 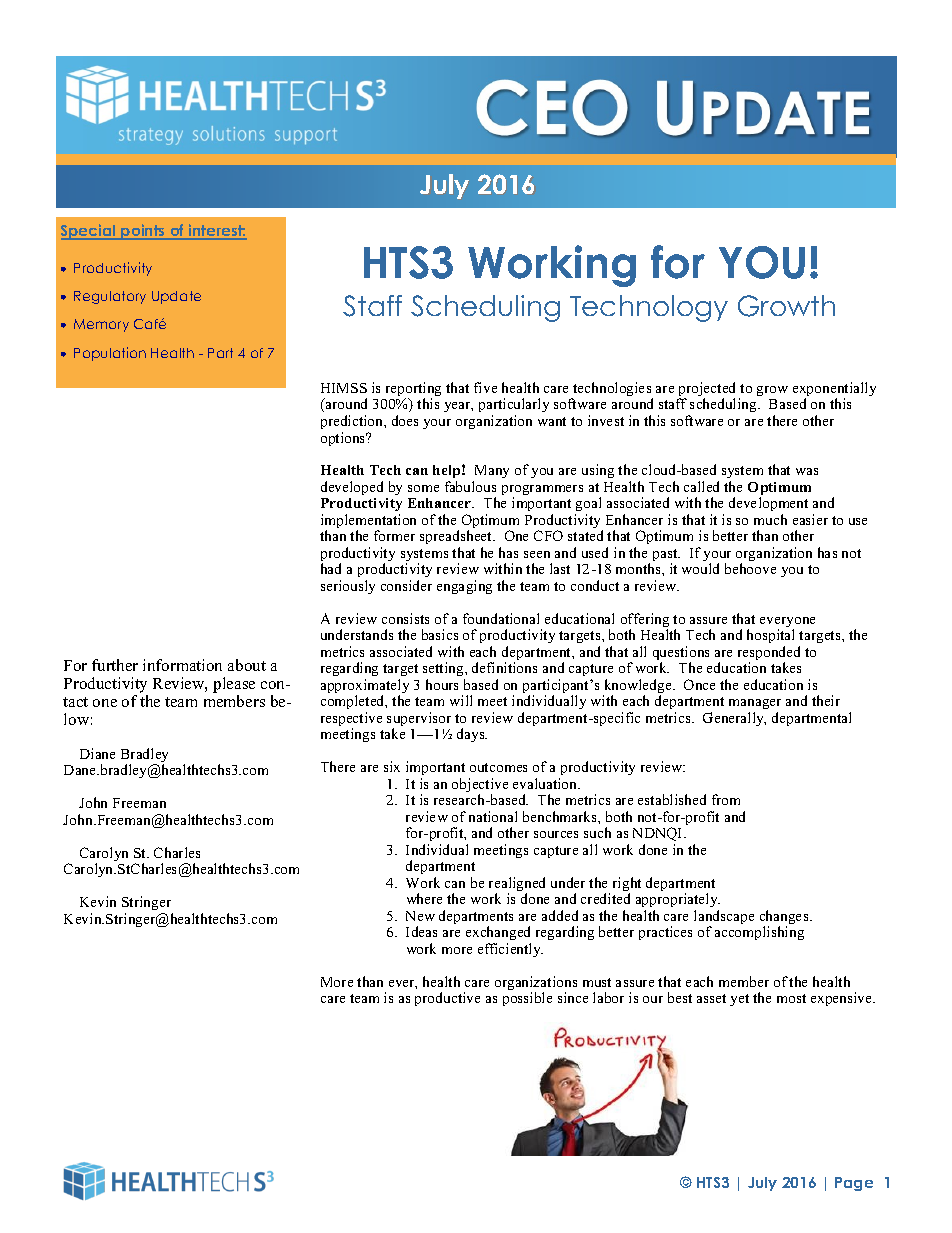 I want to click on exchanged, so click(x=498, y=933).
